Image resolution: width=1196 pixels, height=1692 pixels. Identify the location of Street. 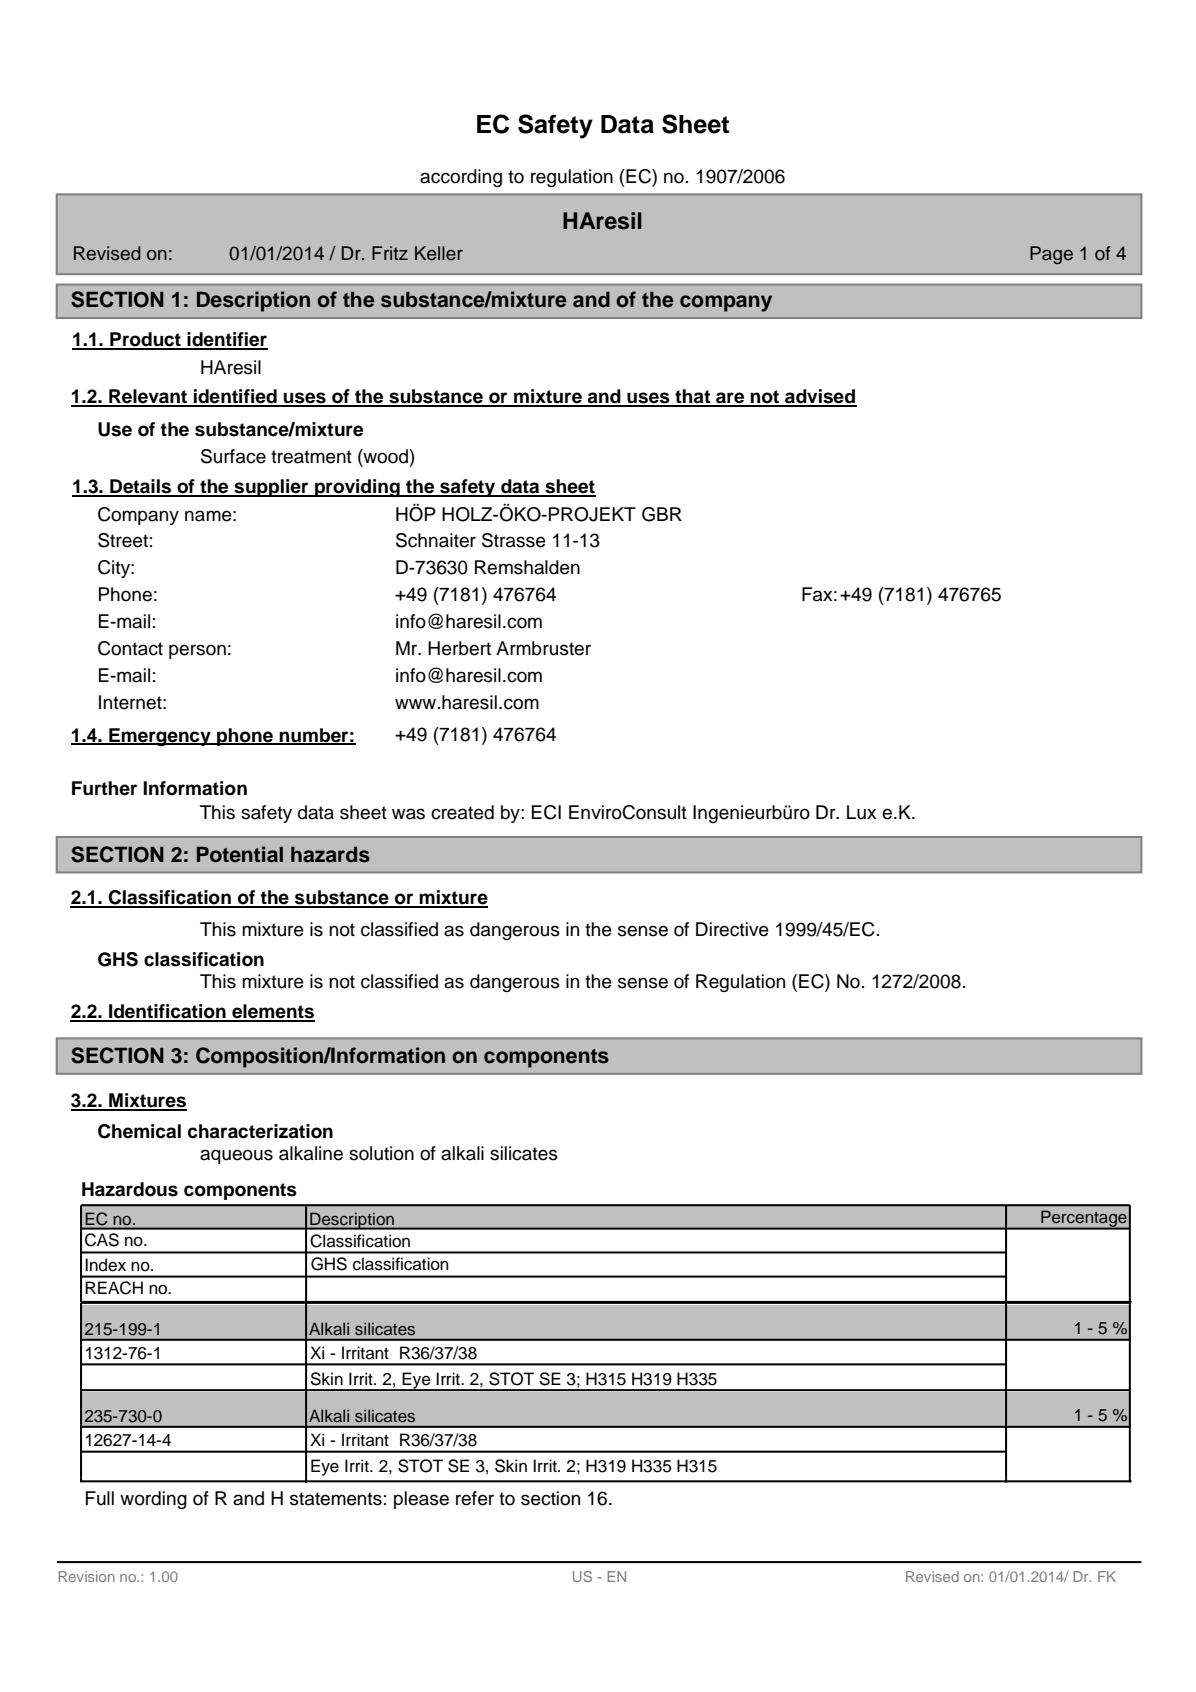
(123, 540).
